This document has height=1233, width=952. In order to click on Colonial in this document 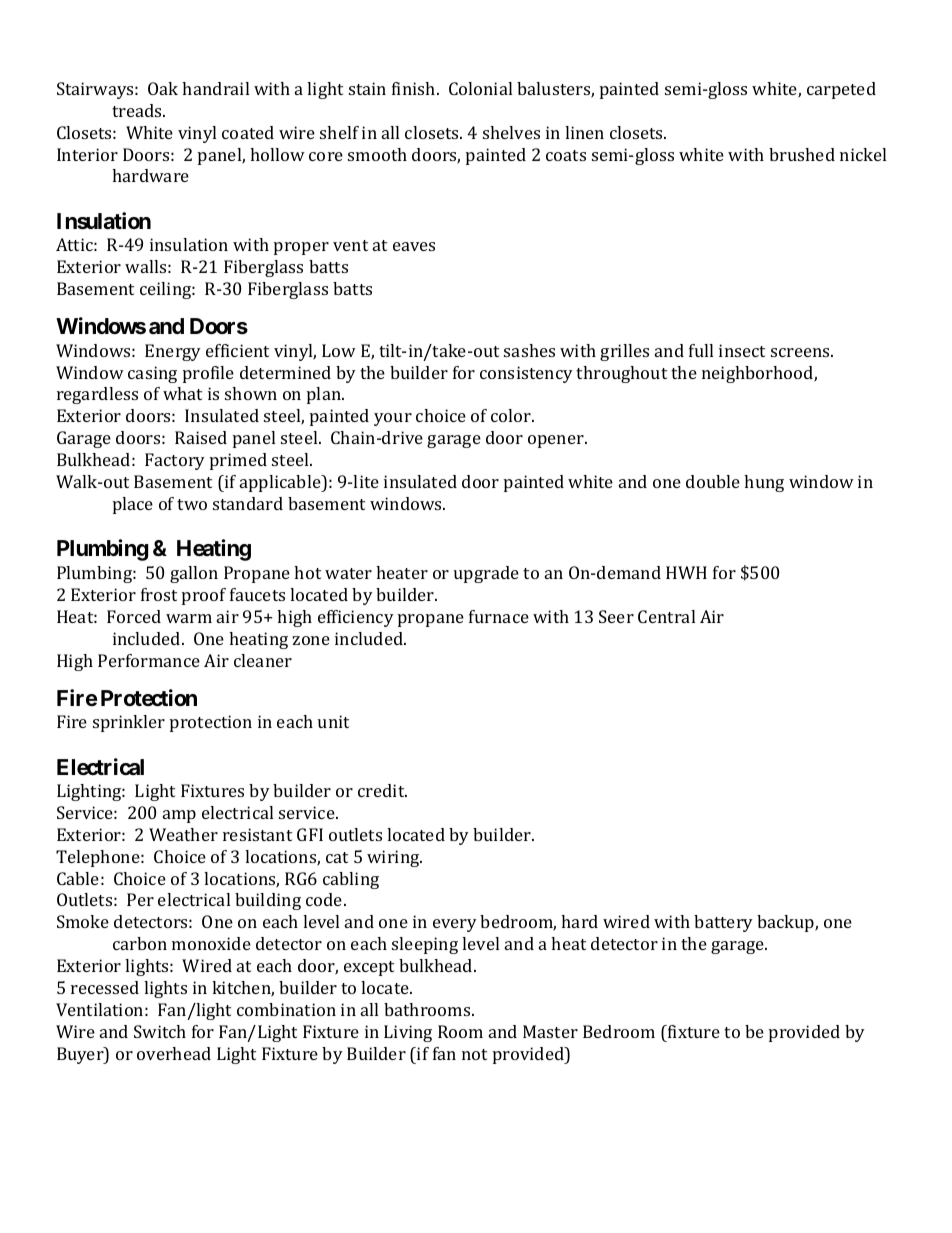, I will do `click(480, 88)`.
